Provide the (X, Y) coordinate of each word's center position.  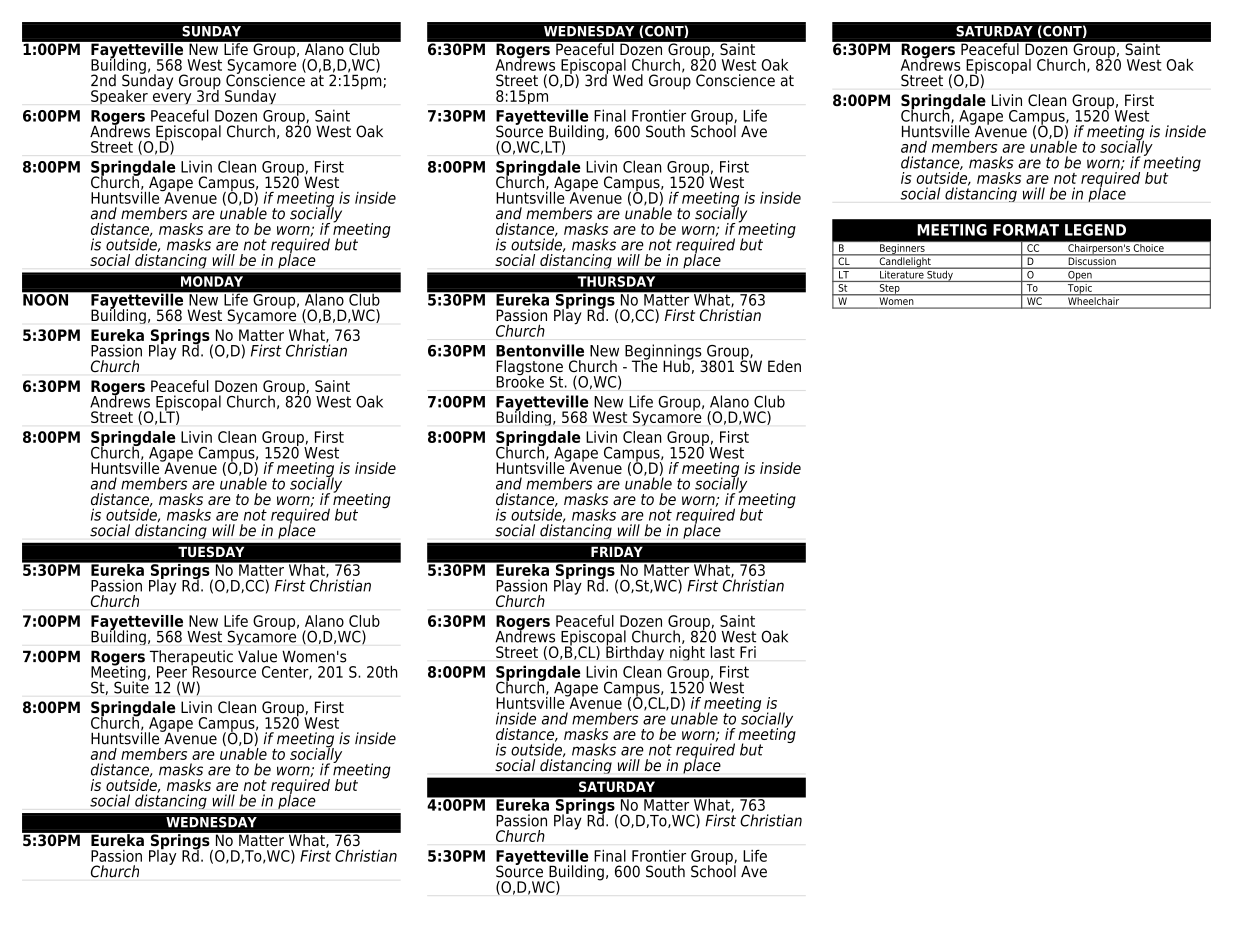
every (172, 99)
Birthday (635, 652)
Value (257, 656)
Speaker (119, 97)
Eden (784, 366)
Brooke (520, 380)
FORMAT (1026, 230)
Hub (677, 365)
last (723, 652)
